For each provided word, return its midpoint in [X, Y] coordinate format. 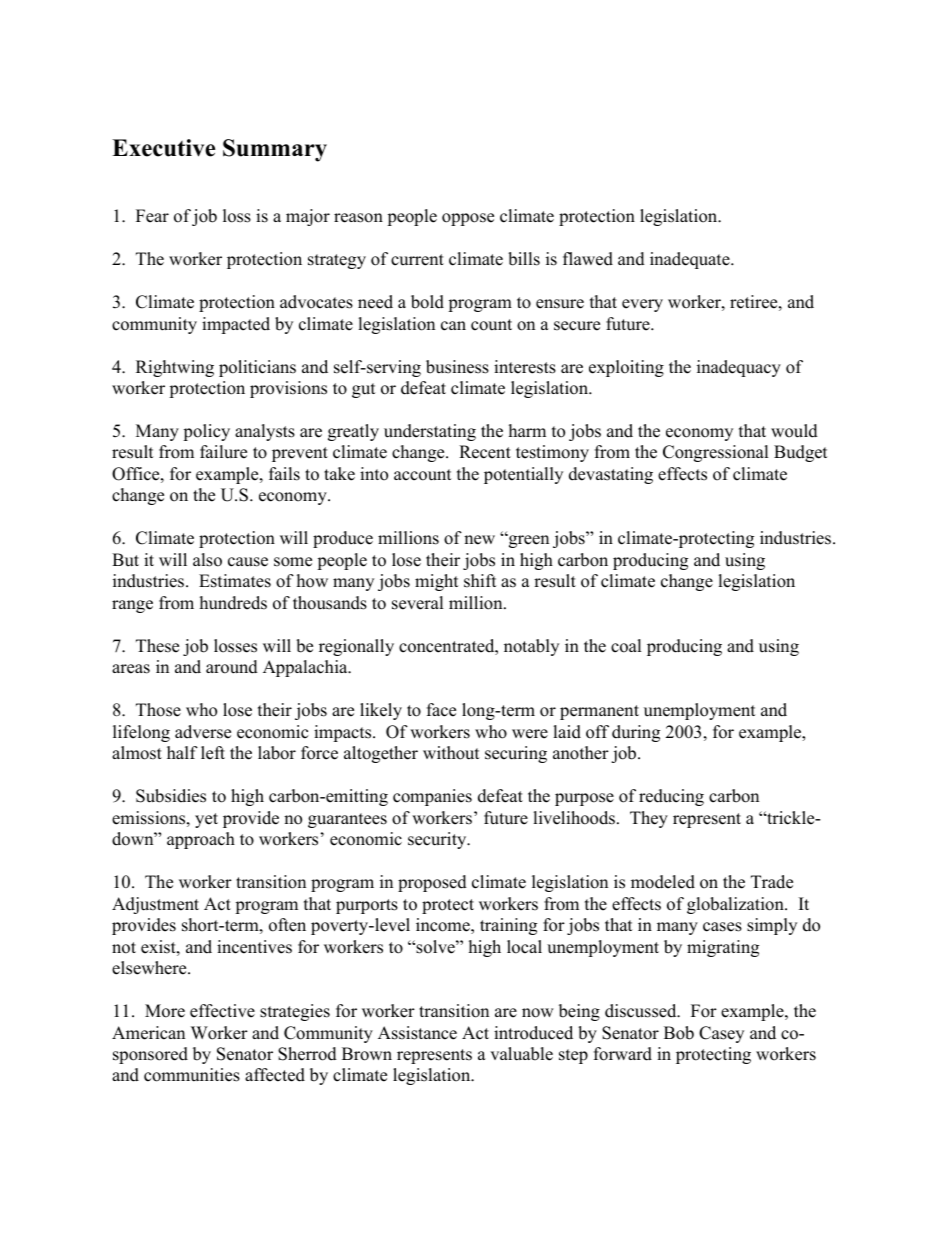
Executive [163, 148]
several [418, 603]
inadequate [691, 260]
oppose [468, 219]
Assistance [417, 1033]
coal [626, 646]
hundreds [233, 603]
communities [192, 1075]
